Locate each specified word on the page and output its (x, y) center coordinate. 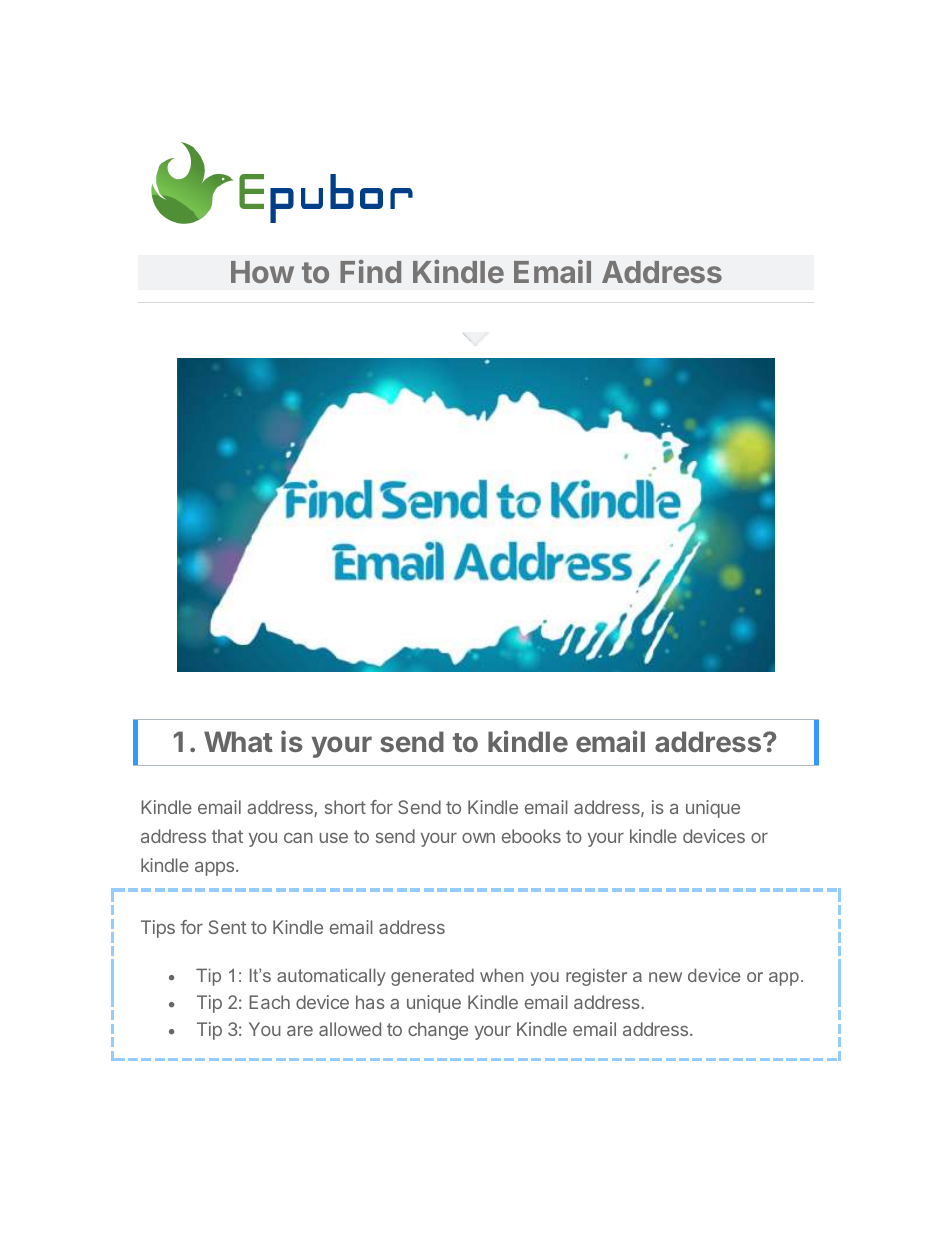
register (596, 977)
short (345, 807)
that (227, 836)
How (262, 272)
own (478, 838)
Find (370, 271)
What (238, 741)
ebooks (531, 836)
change (438, 1031)
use (334, 838)
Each (269, 1002)
